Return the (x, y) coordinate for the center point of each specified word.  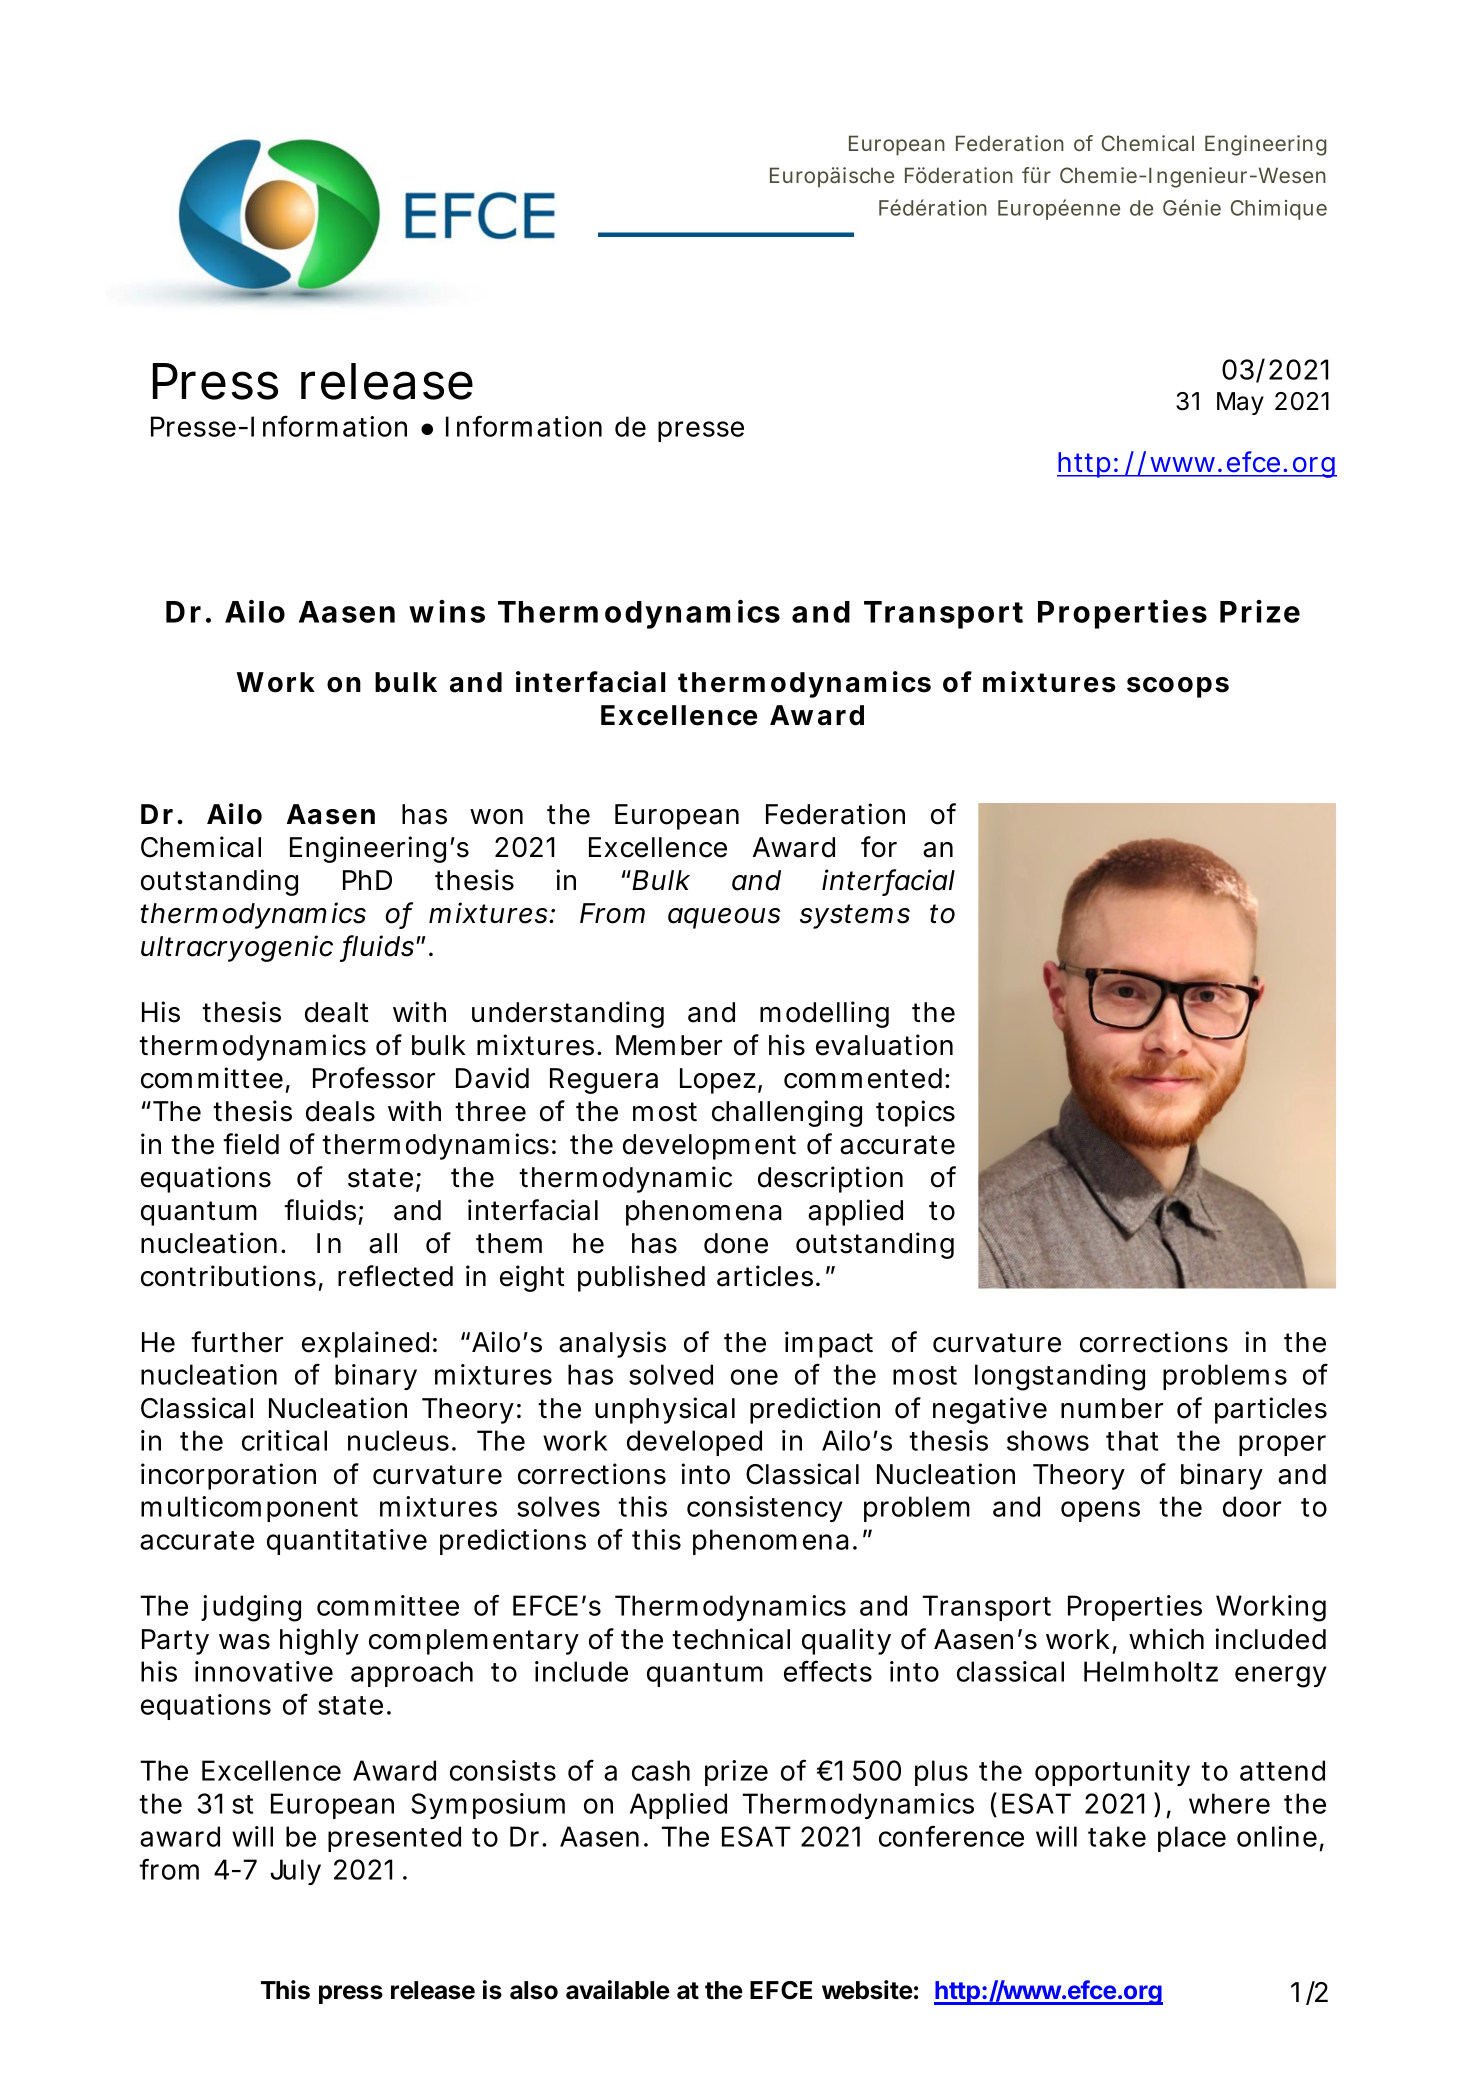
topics (915, 1113)
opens (1100, 1511)
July (296, 1872)
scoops (1178, 687)
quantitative (347, 1542)
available (618, 1990)
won (496, 817)
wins (447, 611)
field (251, 1144)
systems (855, 916)
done (736, 1243)
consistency (765, 1509)
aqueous (724, 918)
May (1240, 403)
